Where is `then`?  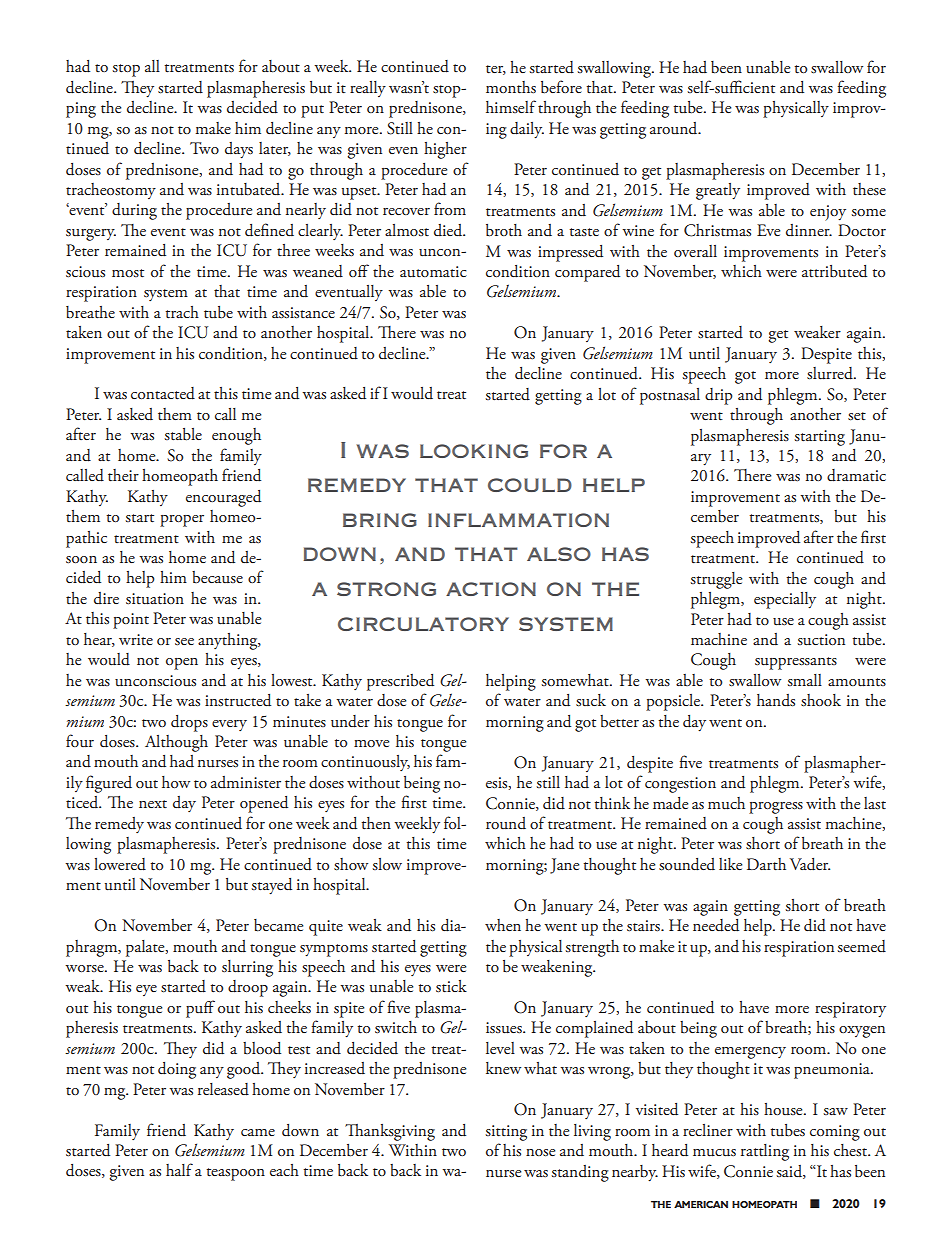
then is located at coordinates (376, 823).
